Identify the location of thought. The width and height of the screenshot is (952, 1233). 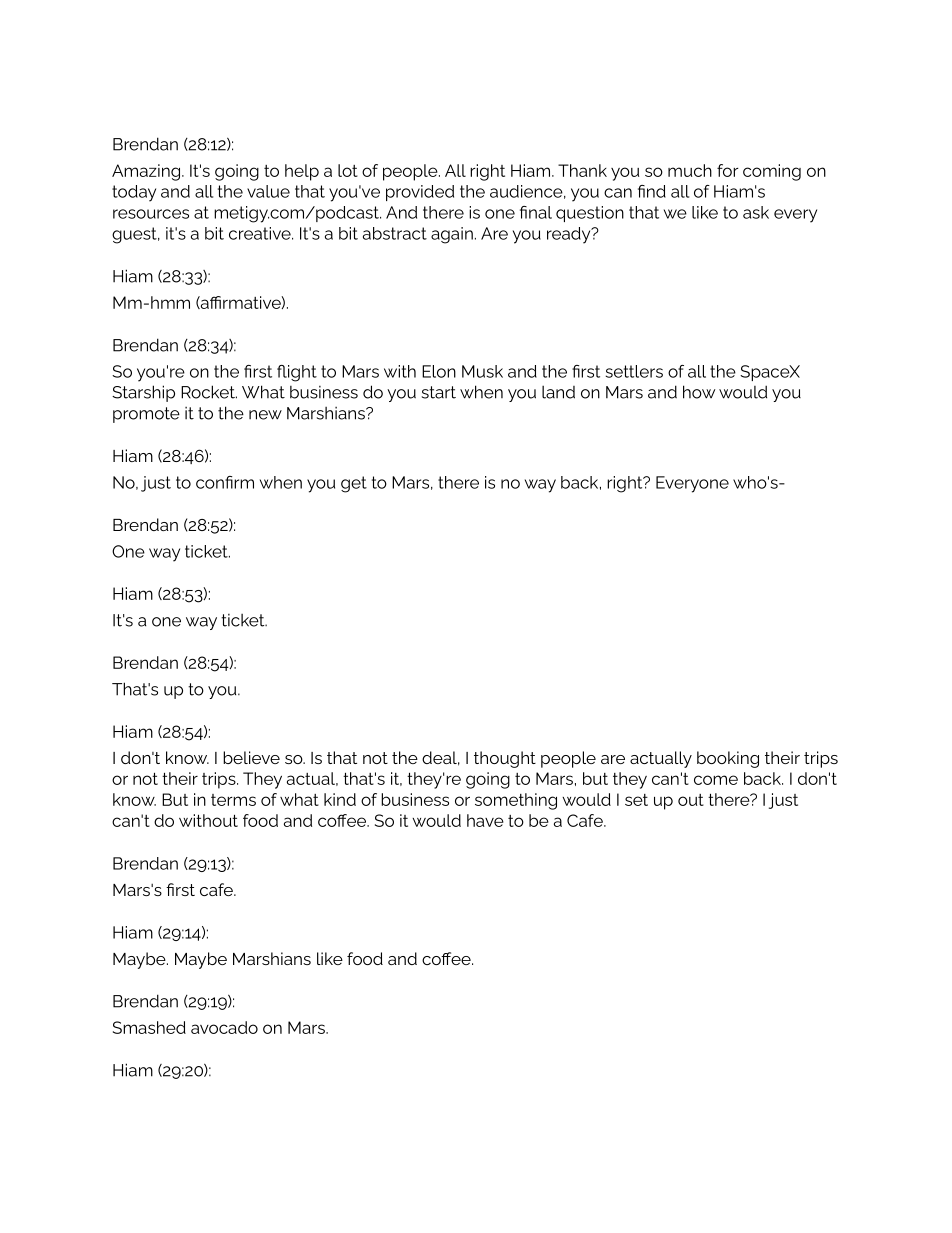
(505, 759).
